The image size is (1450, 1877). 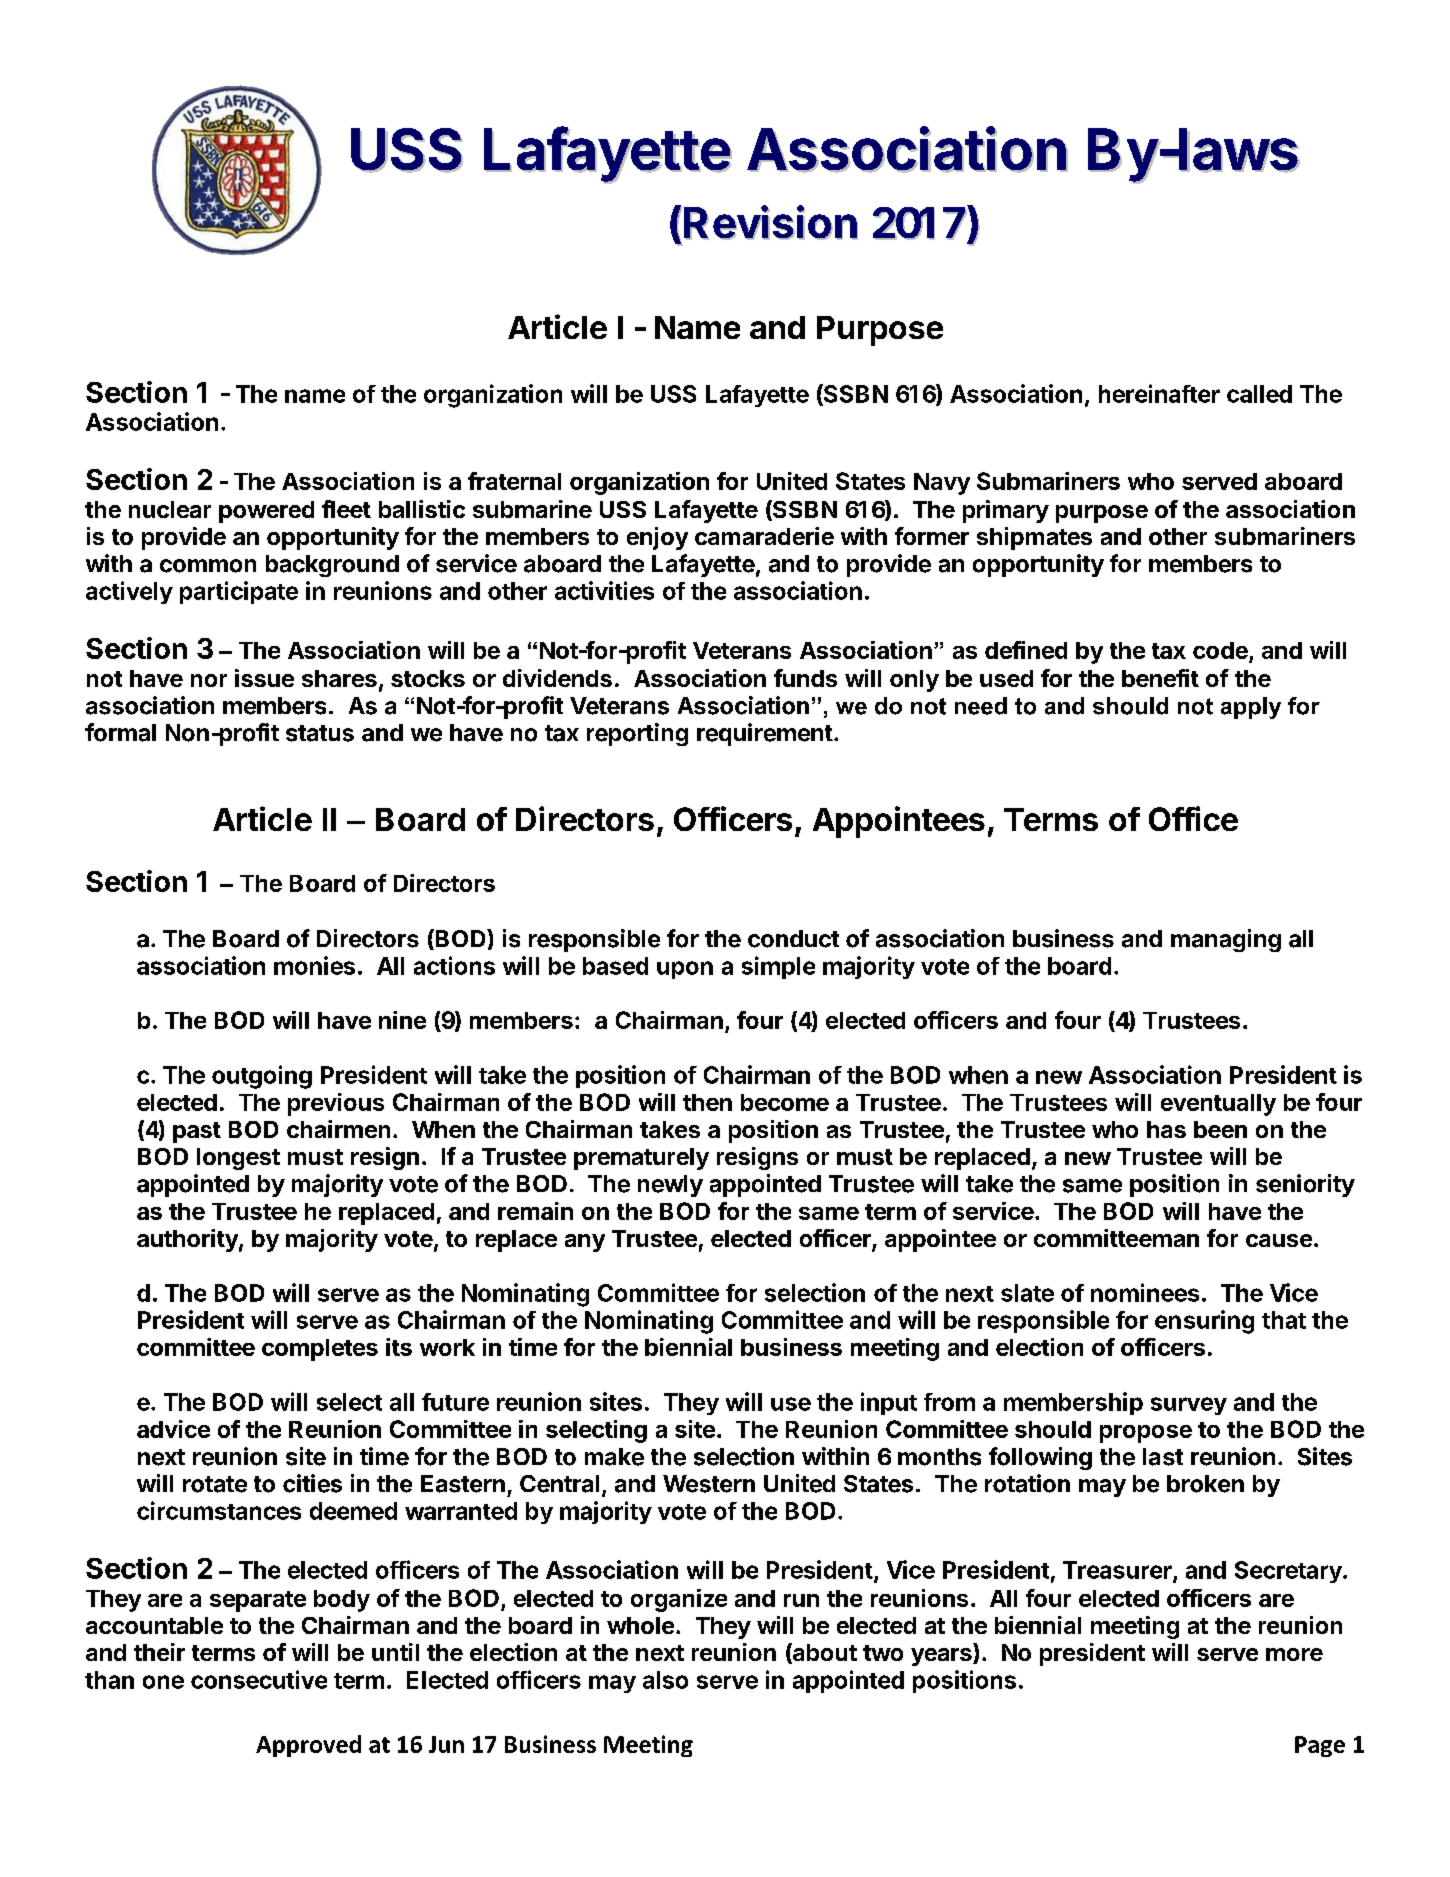 I want to click on also, so click(x=665, y=1680).
